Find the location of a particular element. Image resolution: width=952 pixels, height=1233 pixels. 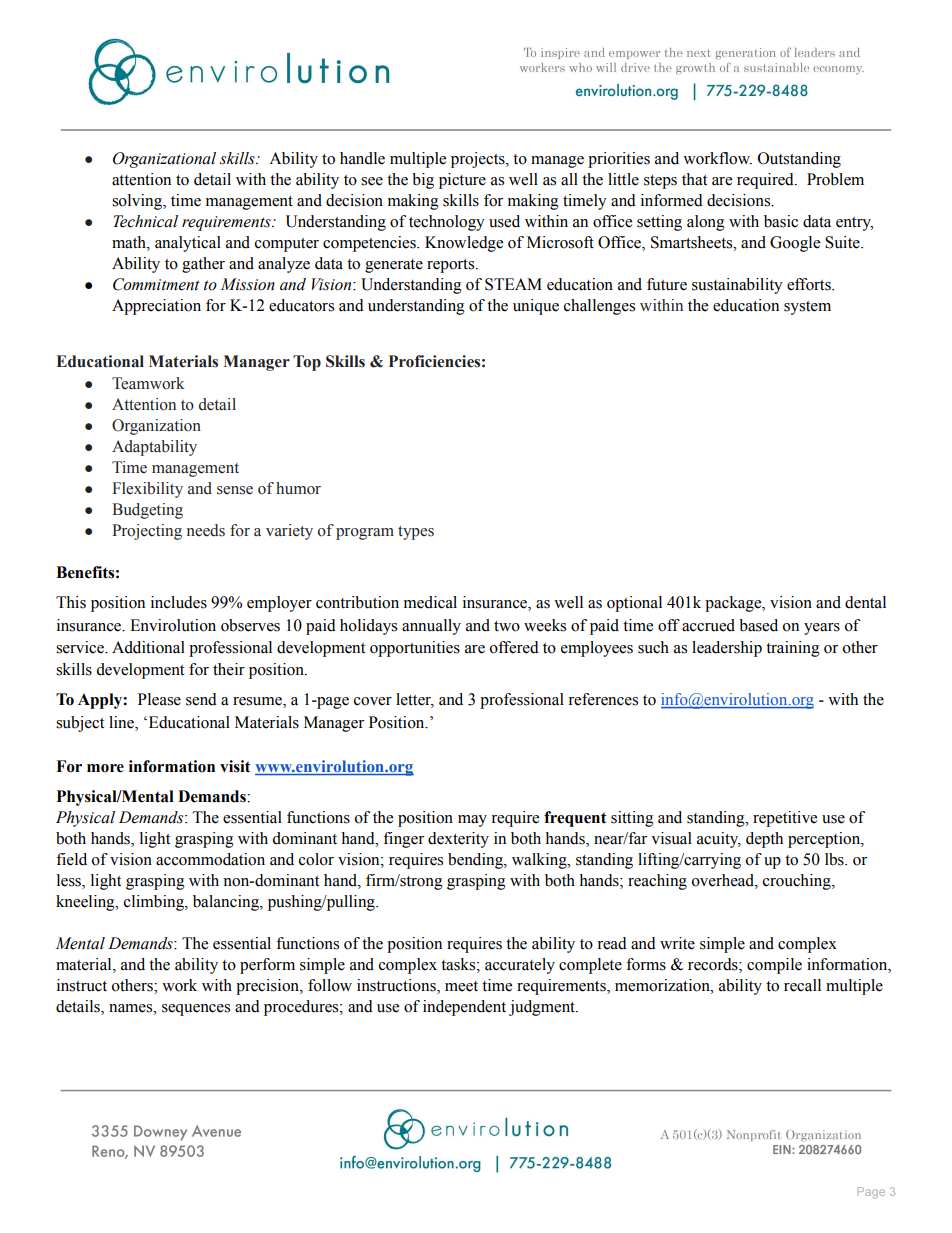

Technical is located at coordinates (145, 221).
